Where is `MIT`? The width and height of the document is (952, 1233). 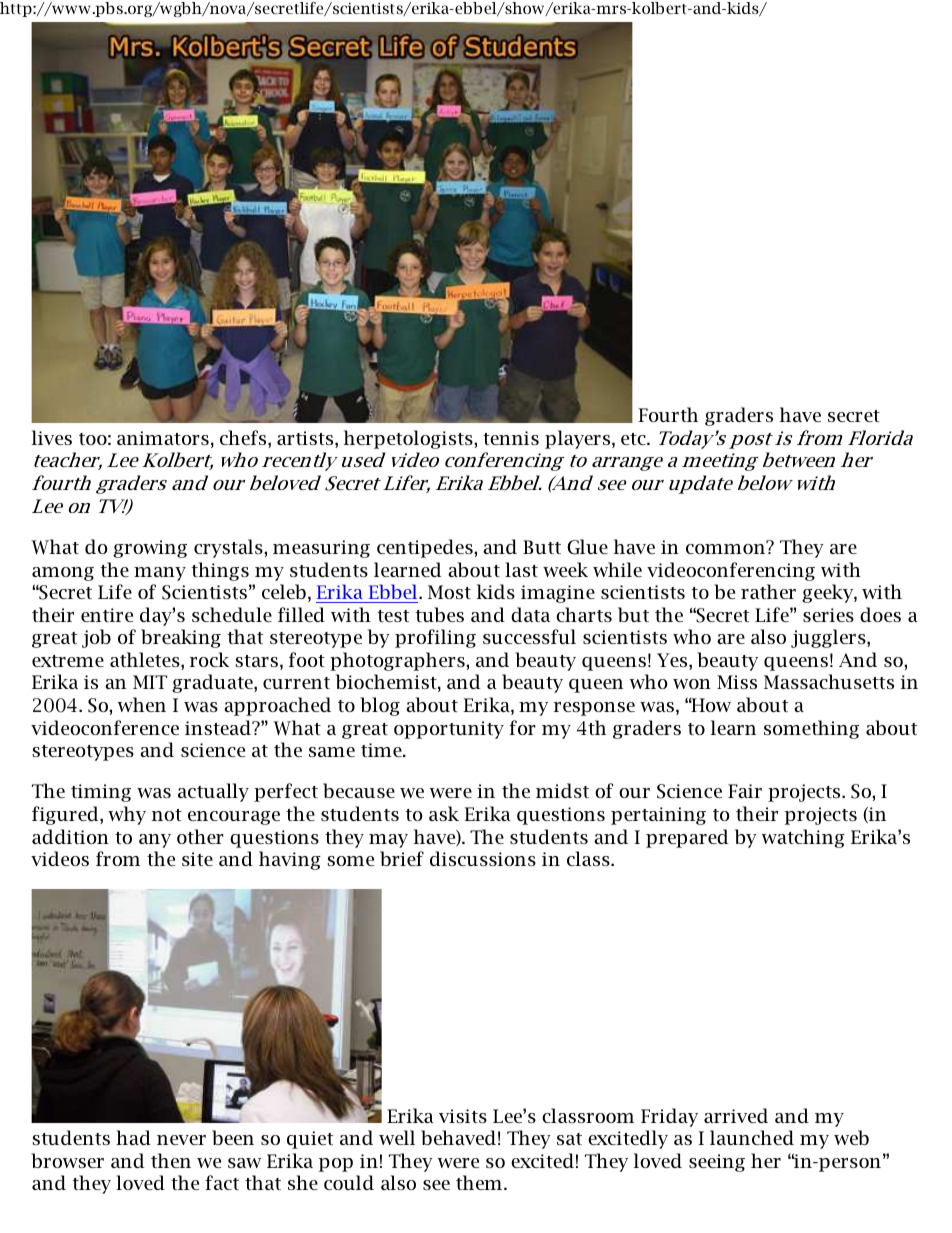 MIT is located at coordinates (150, 682).
